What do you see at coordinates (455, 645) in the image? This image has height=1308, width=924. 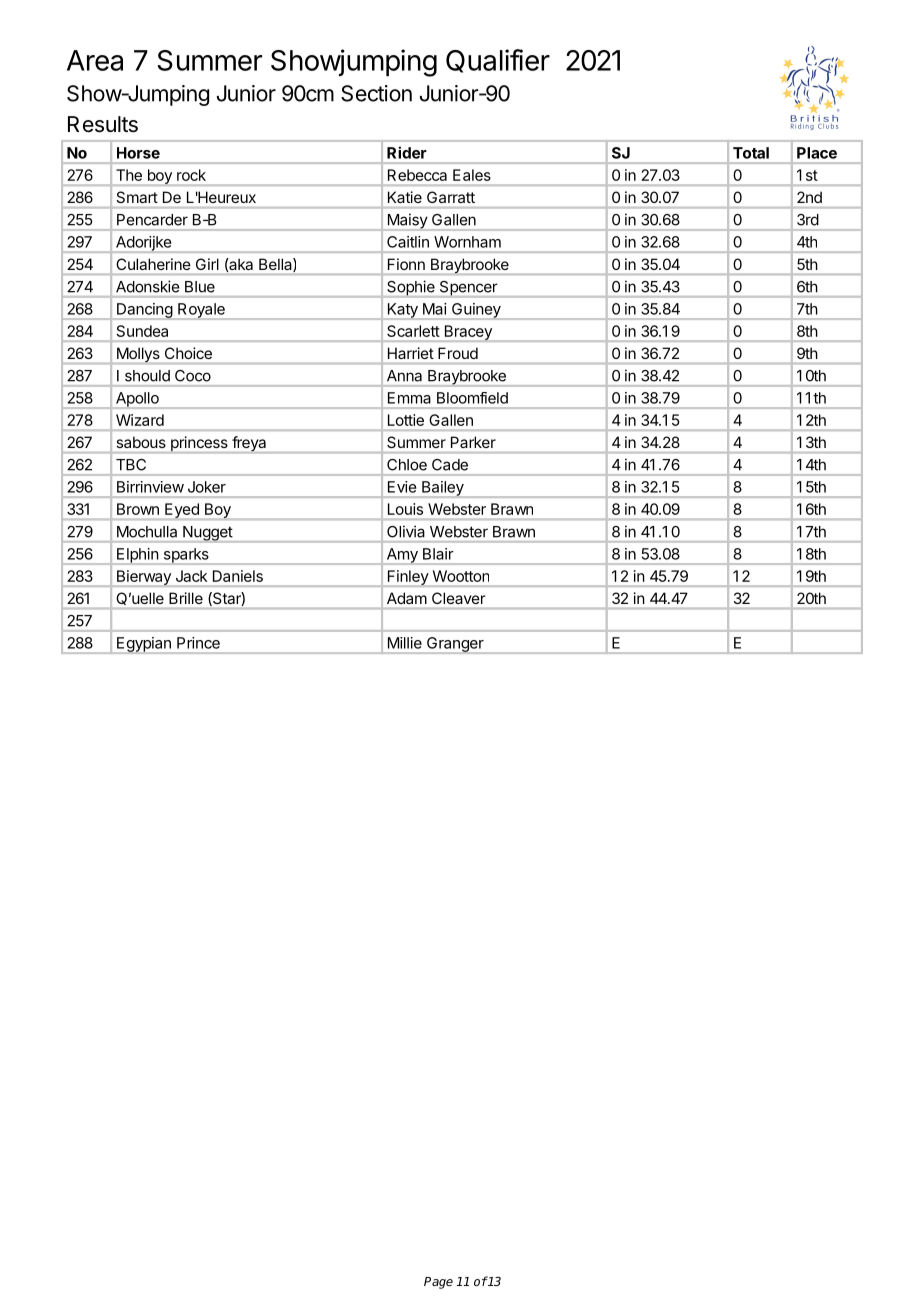 I see `Granger` at bounding box center [455, 645].
